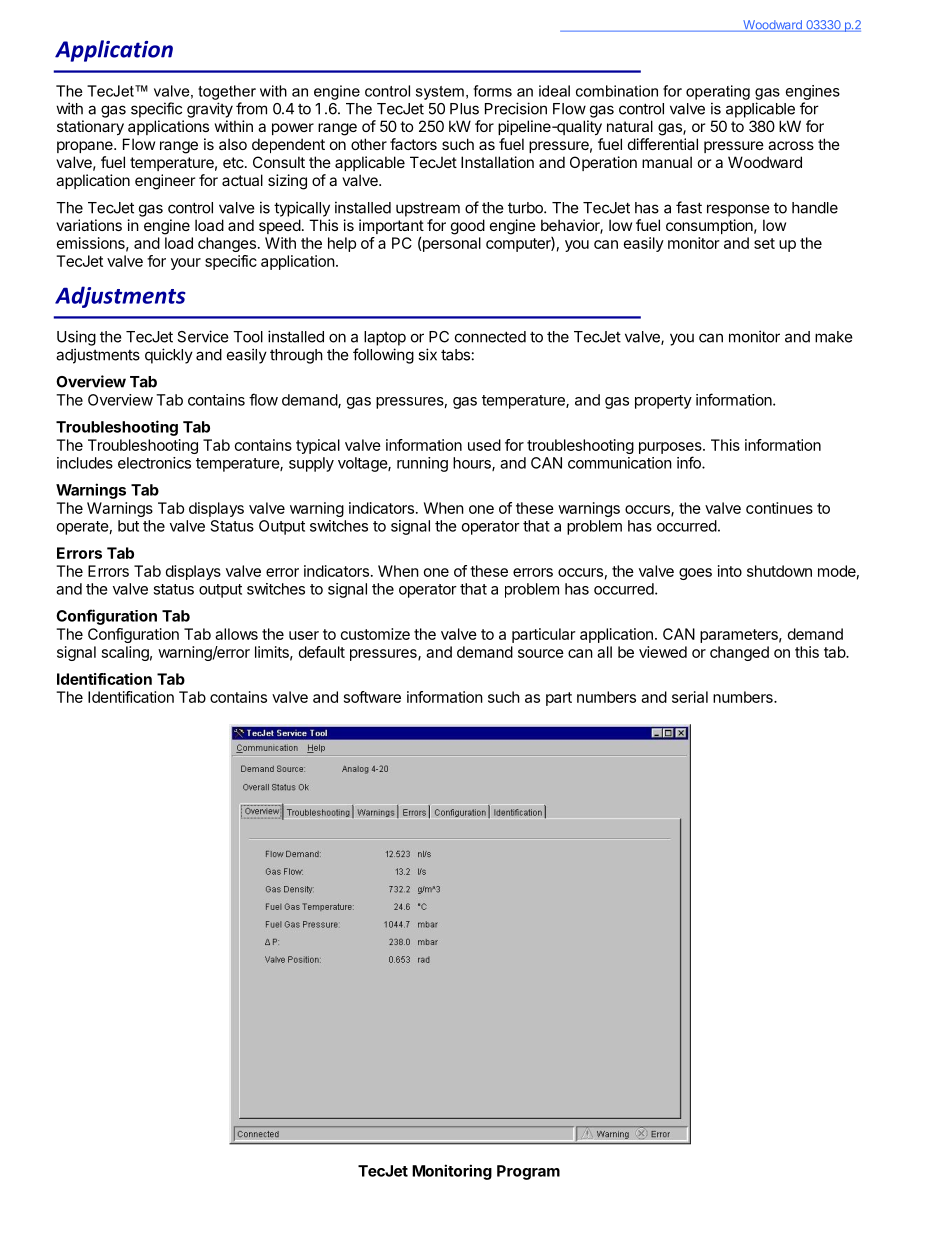 Image resolution: width=952 pixels, height=1233 pixels. I want to click on tabs, so click(455, 355).
